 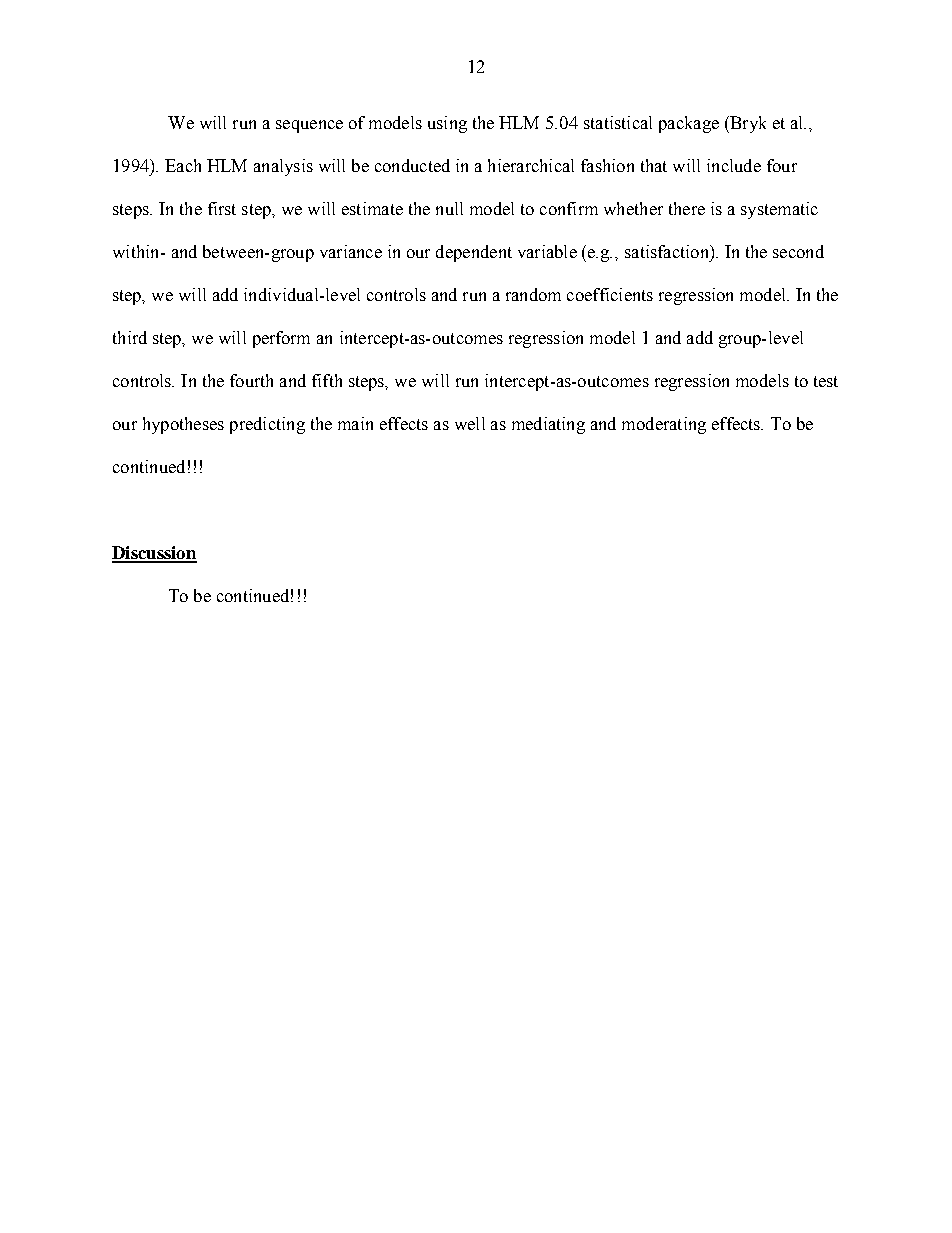 I want to click on mediating, so click(x=548, y=425).
